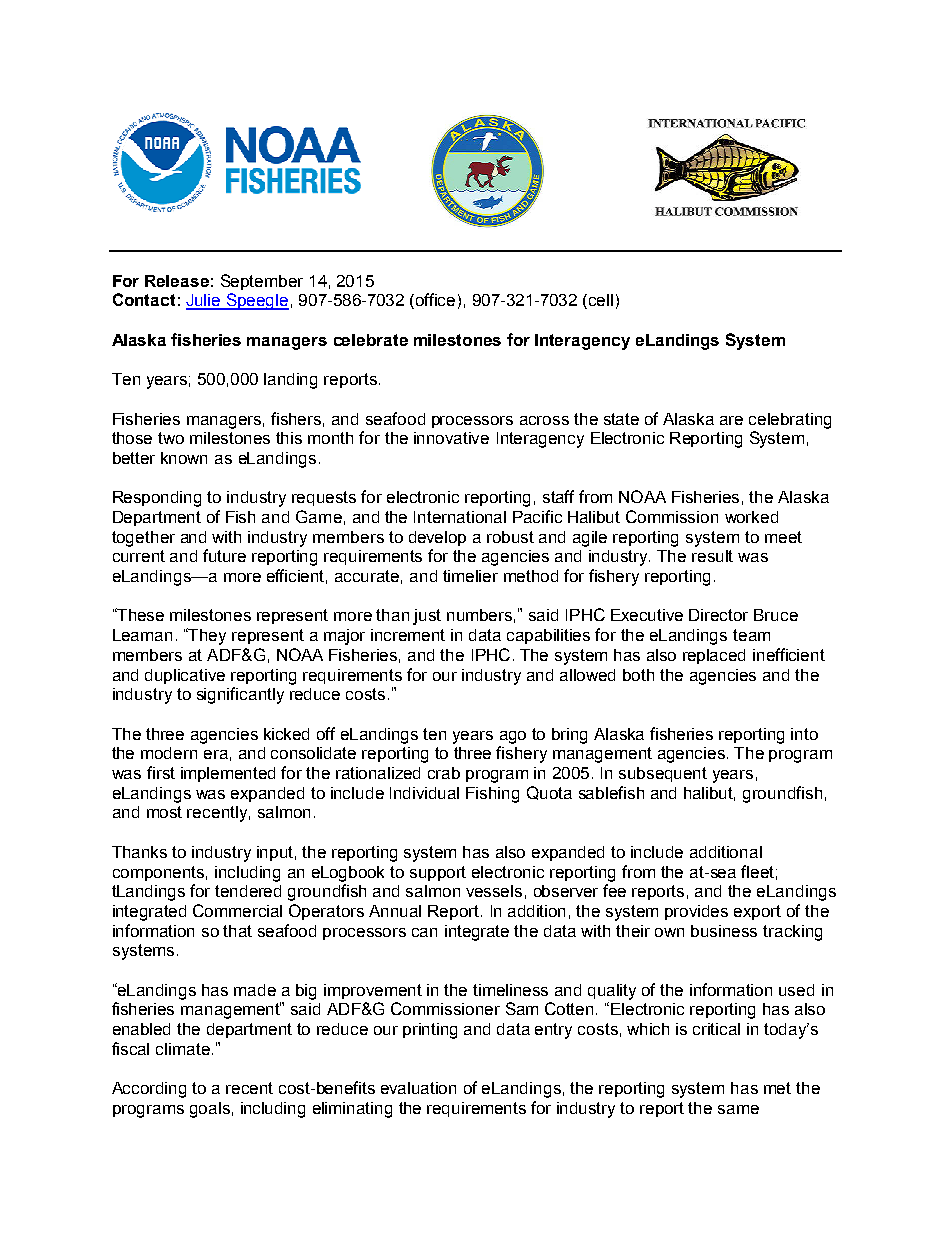  I want to click on vessels, so click(494, 891).
